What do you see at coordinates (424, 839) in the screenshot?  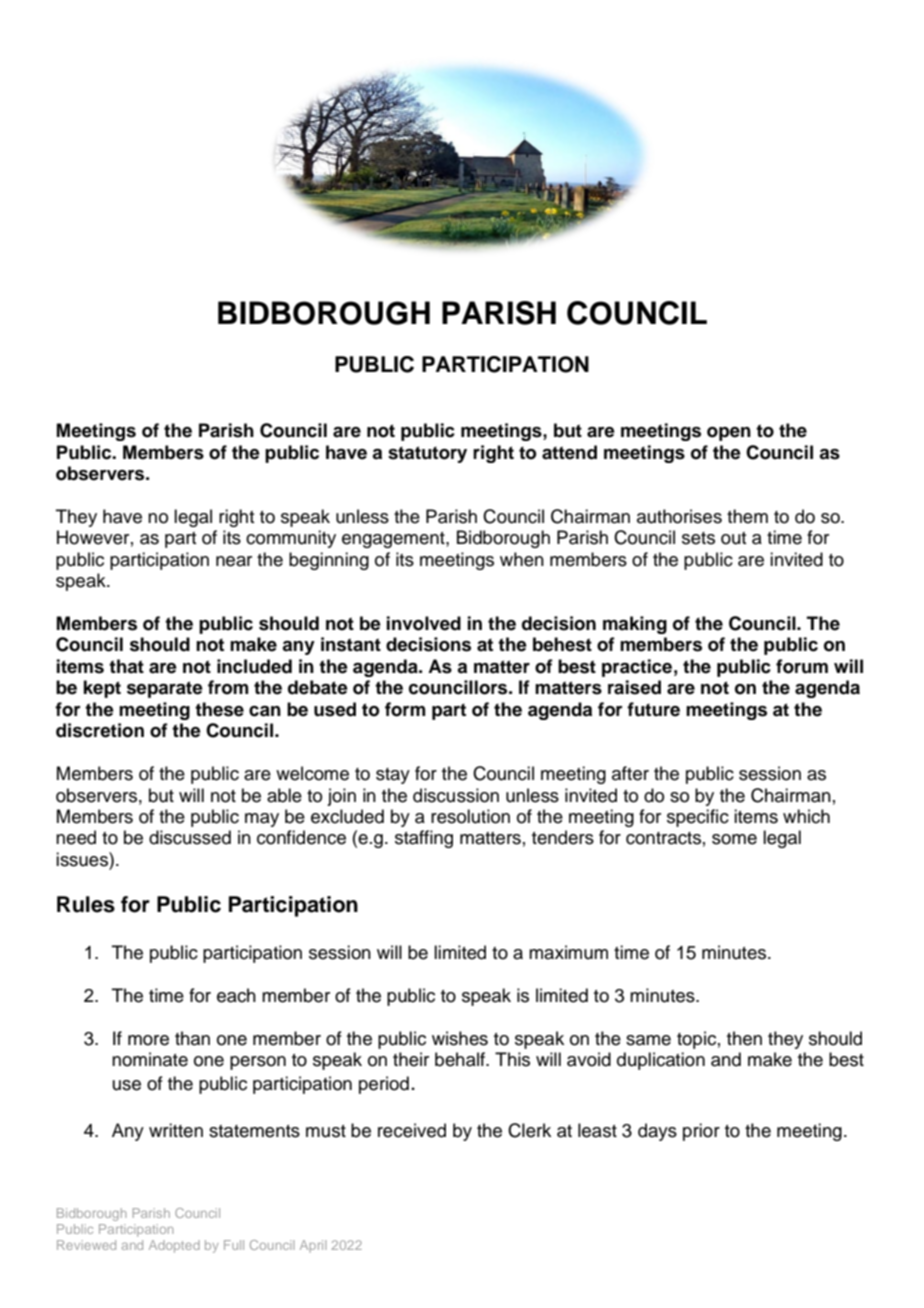 I see `staffing` at bounding box center [424, 839].
